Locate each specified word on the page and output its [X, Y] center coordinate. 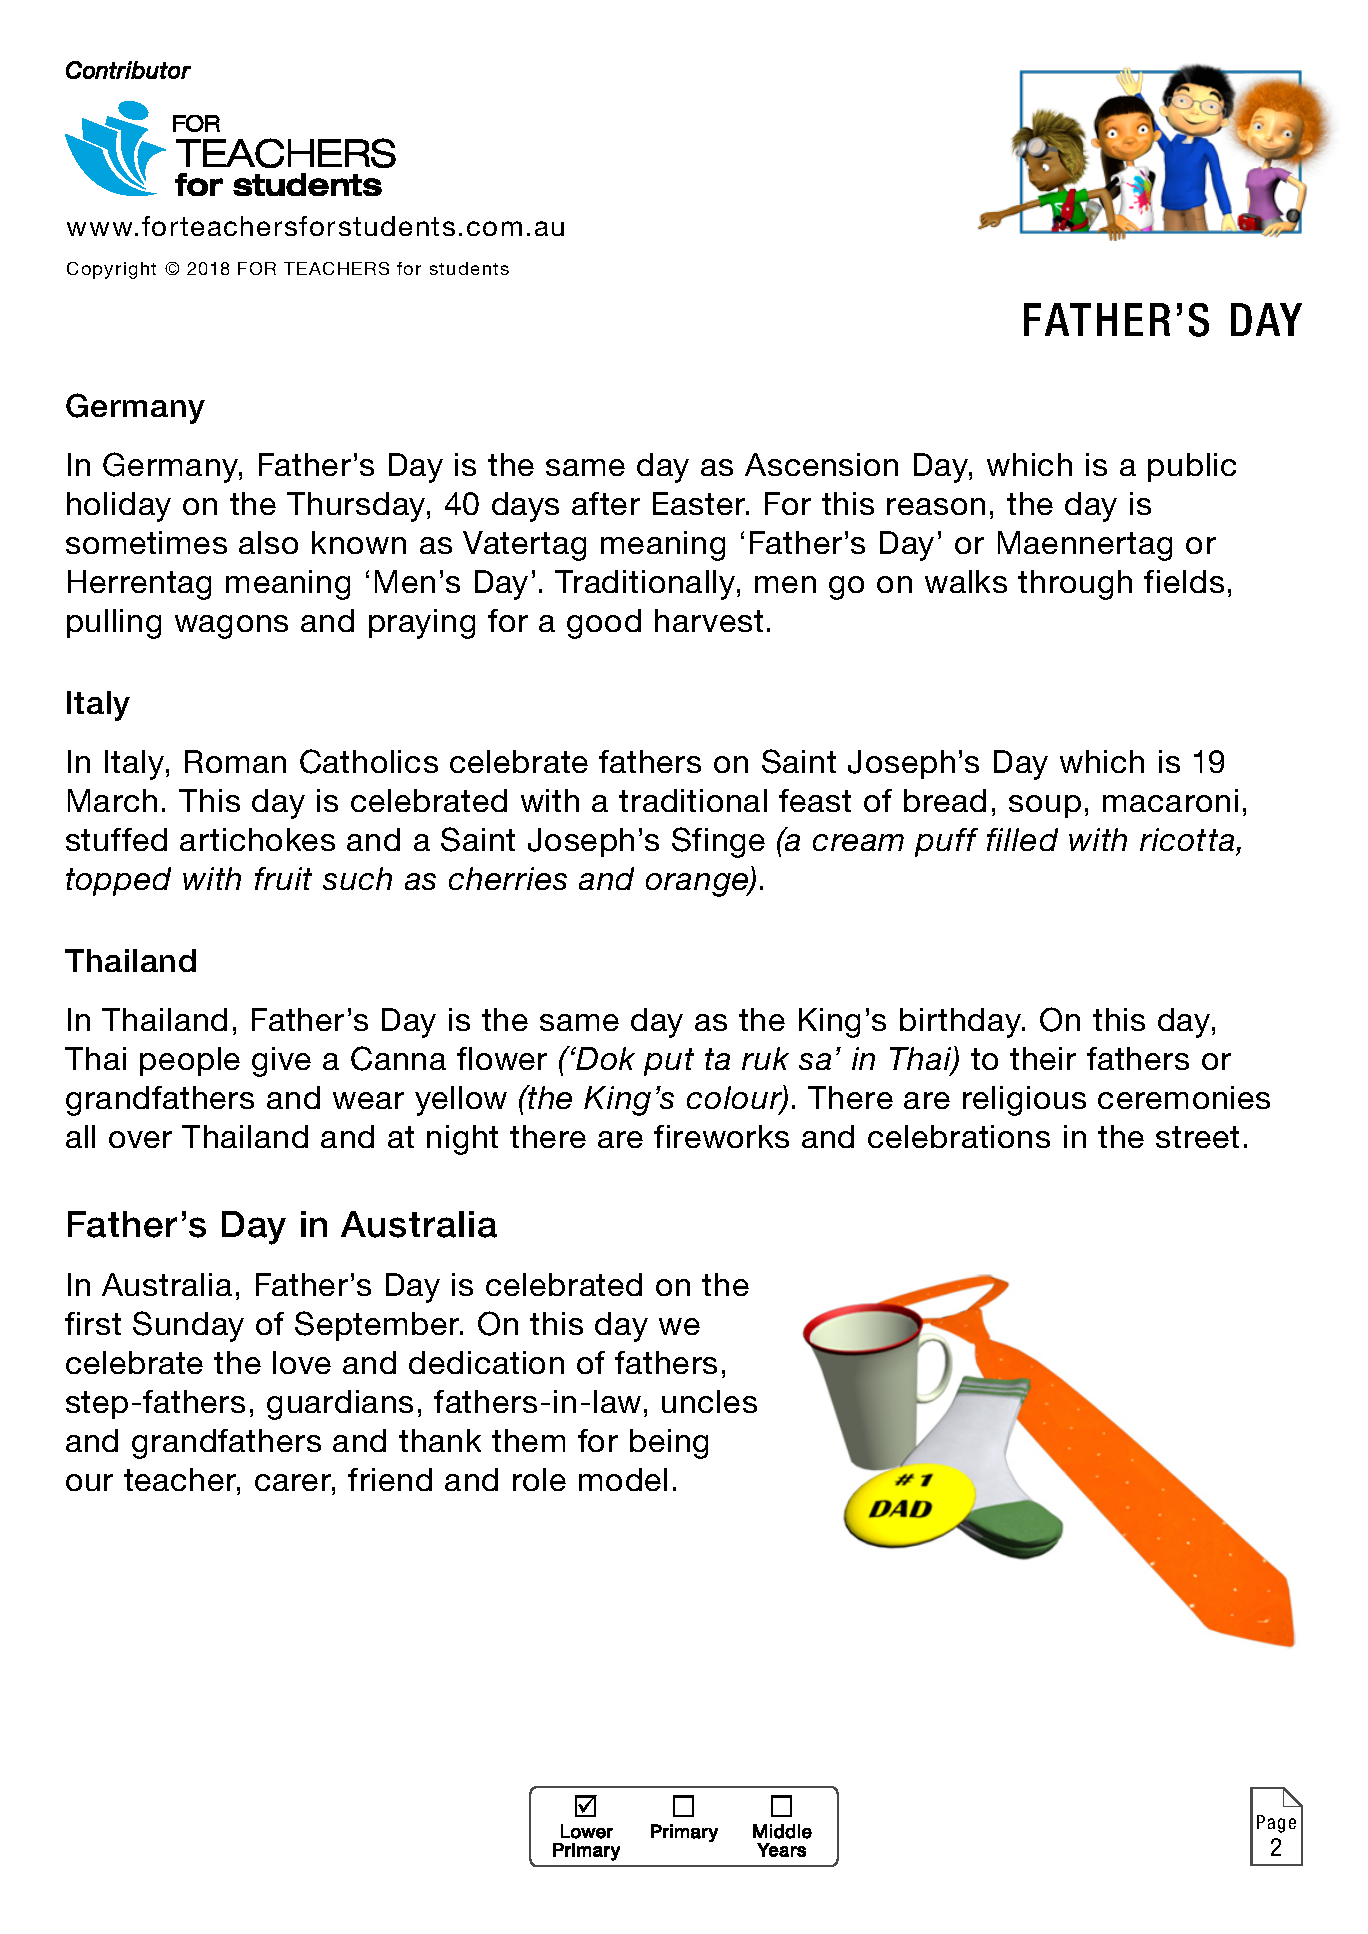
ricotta [1187, 839]
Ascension [821, 464]
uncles [709, 1401]
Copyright [111, 270]
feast [815, 800]
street [1197, 1137]
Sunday [188, 1326]
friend [390, 1479]
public [1192, 467]
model [623, 1479]
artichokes [257, 839]
